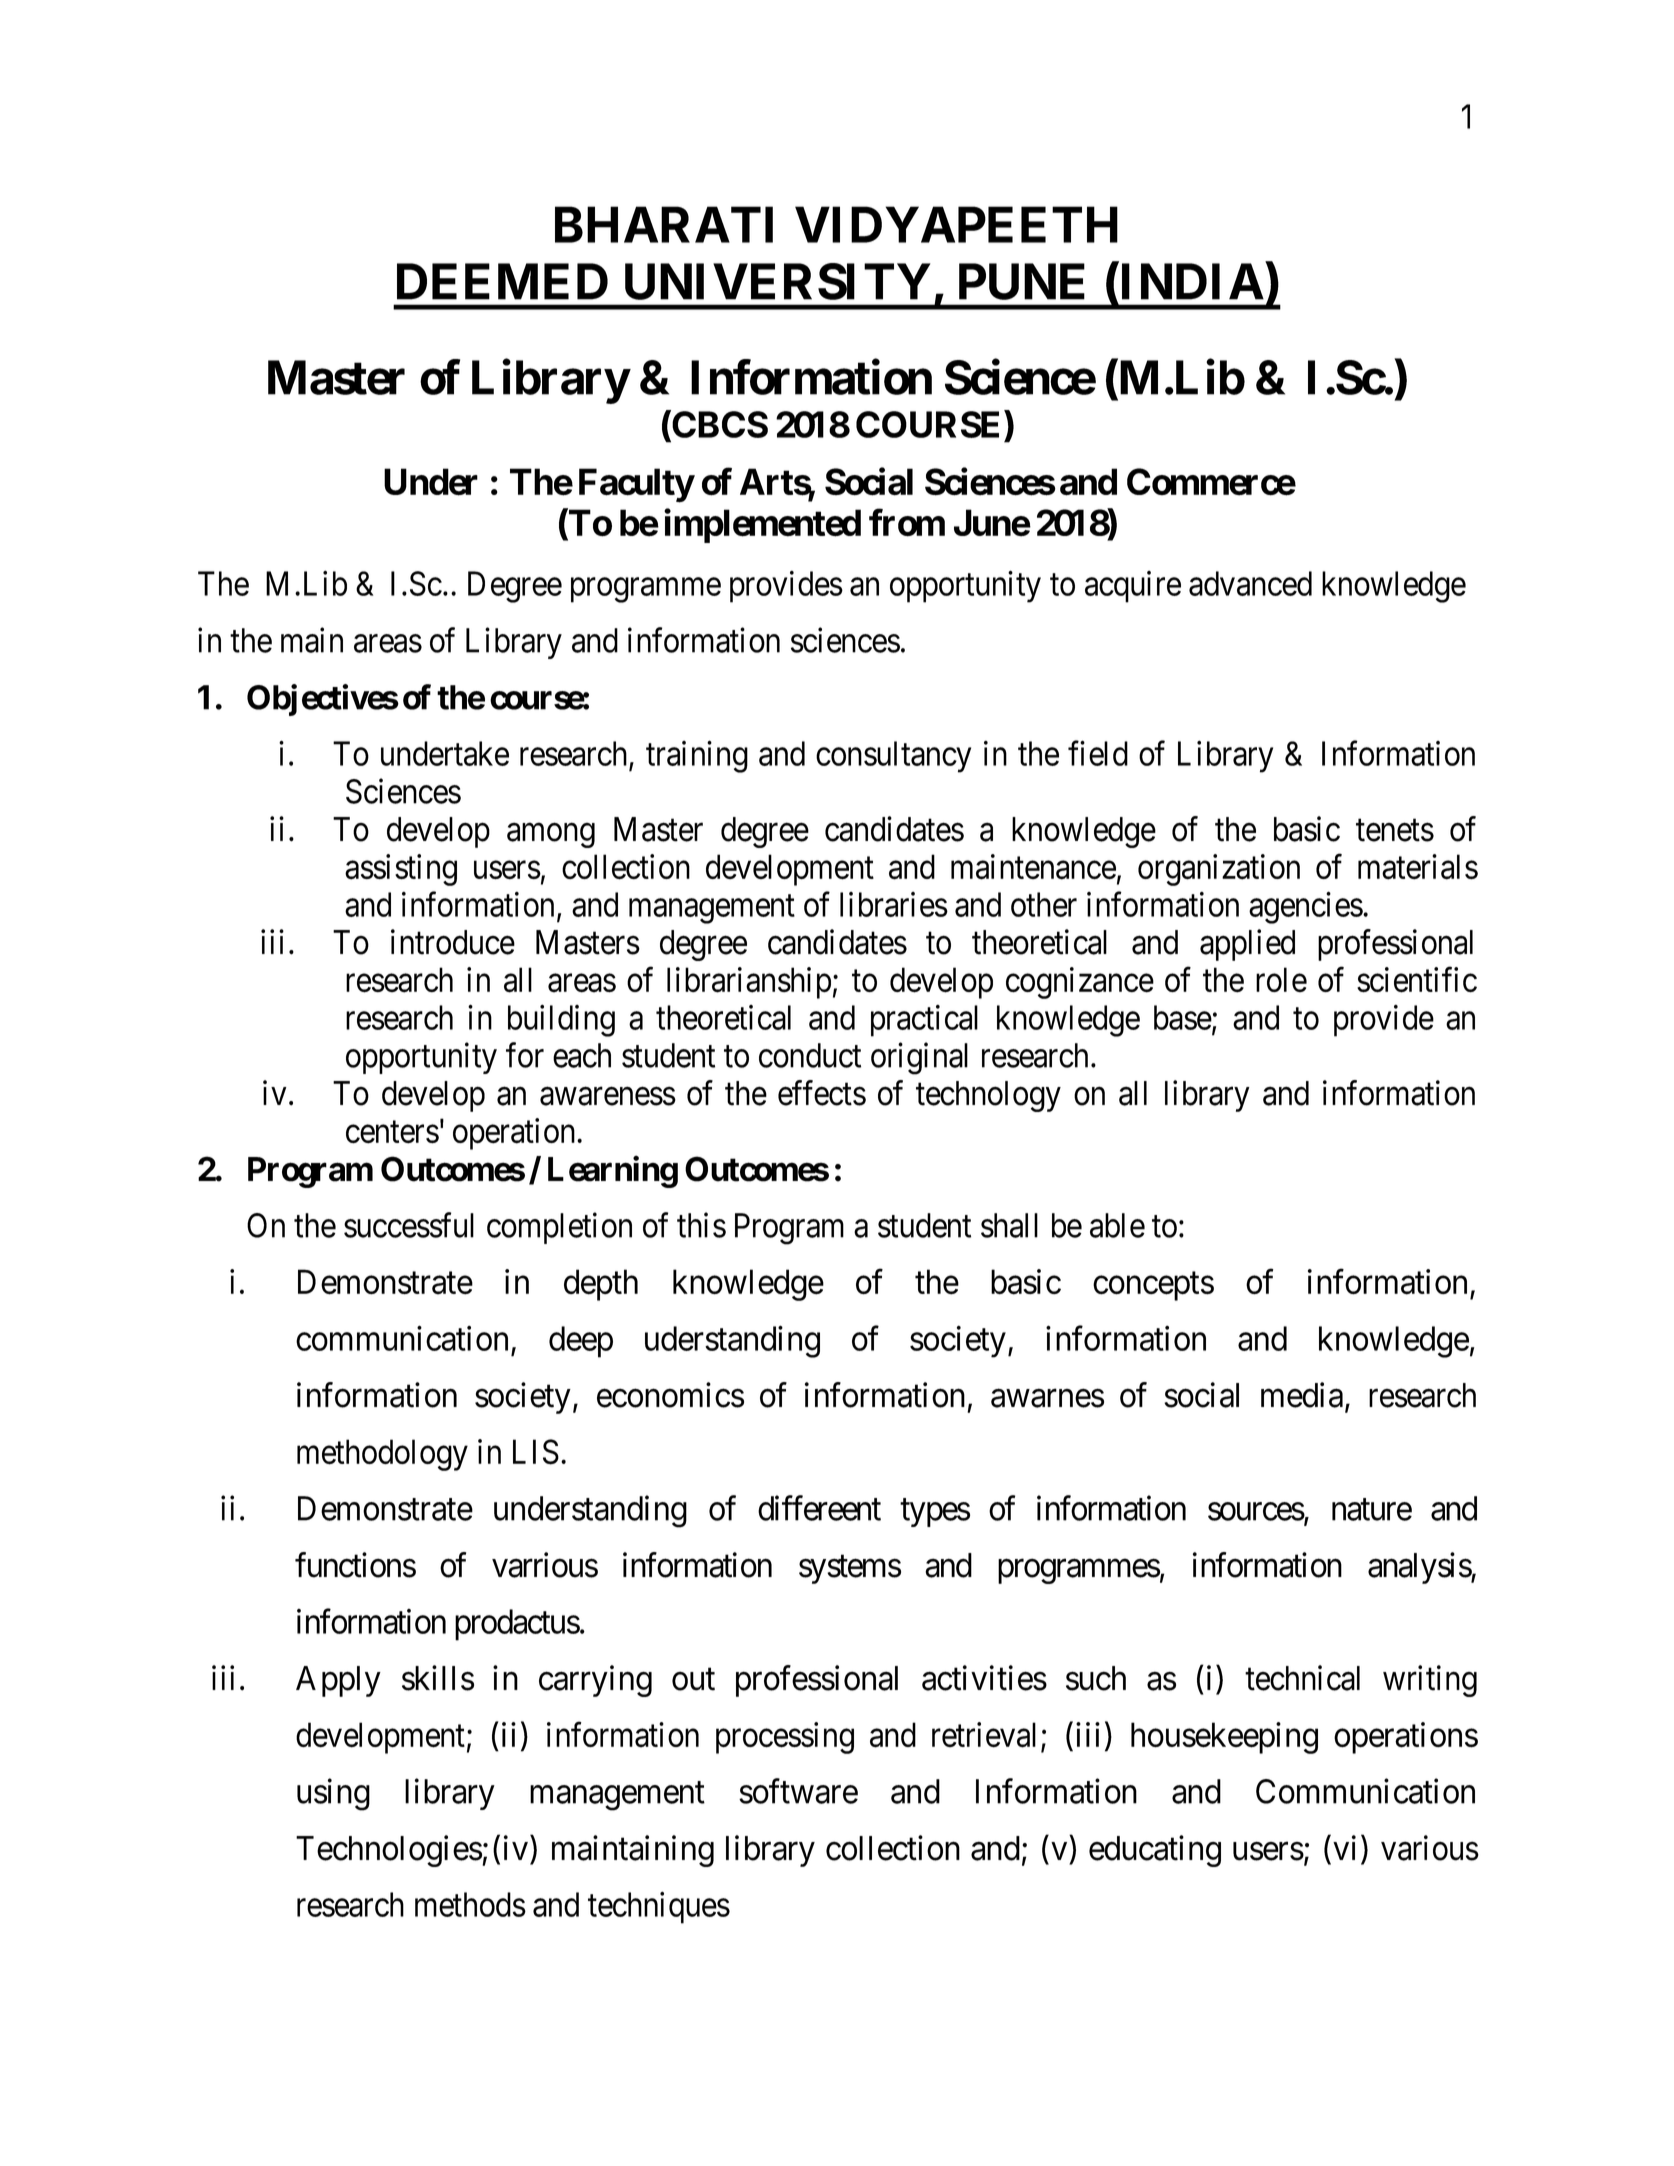 This screenshot has width=1674, height=2166. Describe the element at coordinates (502, 282) in the screenshot. I see `DEEMED` at that location.
